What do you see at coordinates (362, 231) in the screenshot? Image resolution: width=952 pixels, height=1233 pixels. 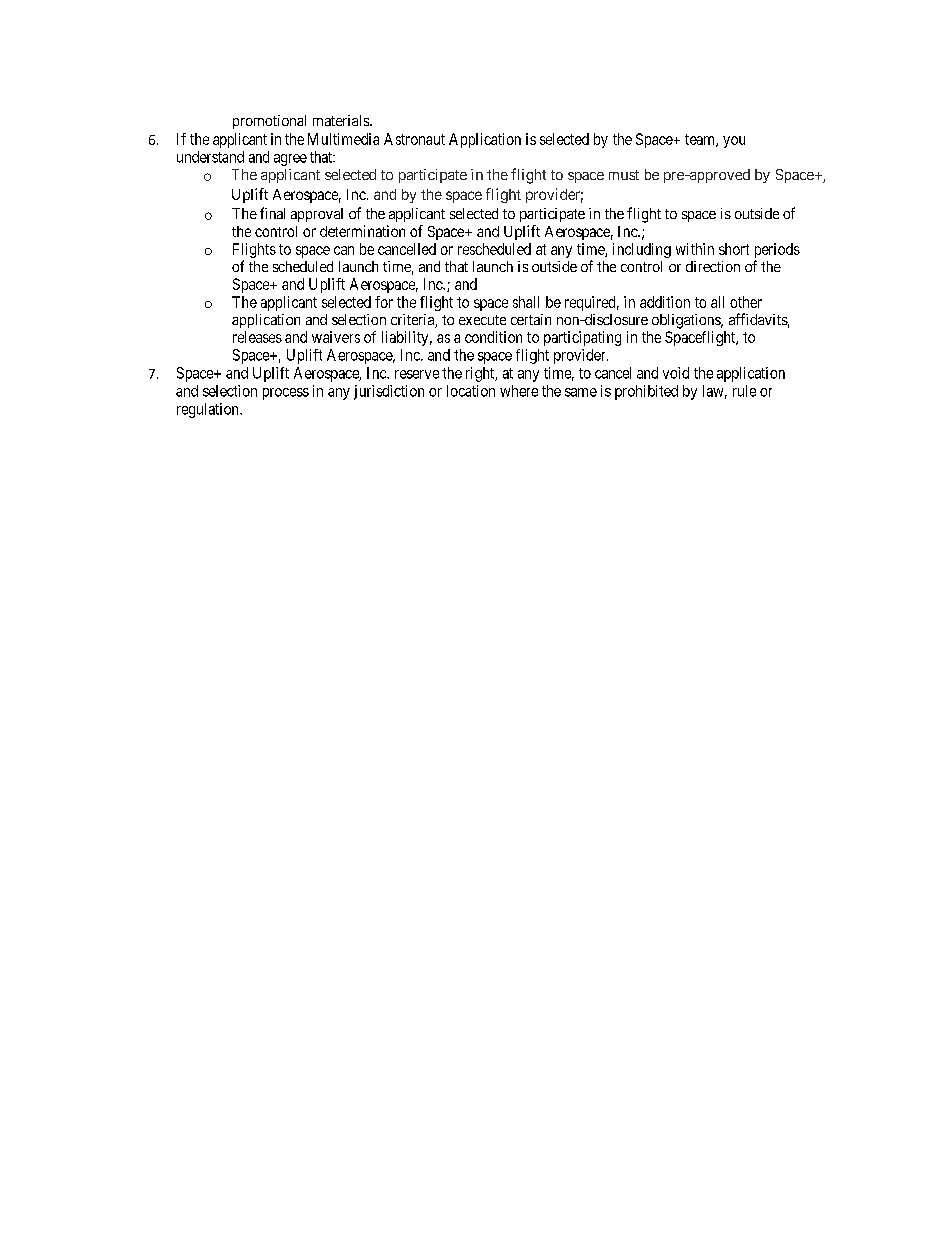 I see `determination` at bounding box center [362, 231].
